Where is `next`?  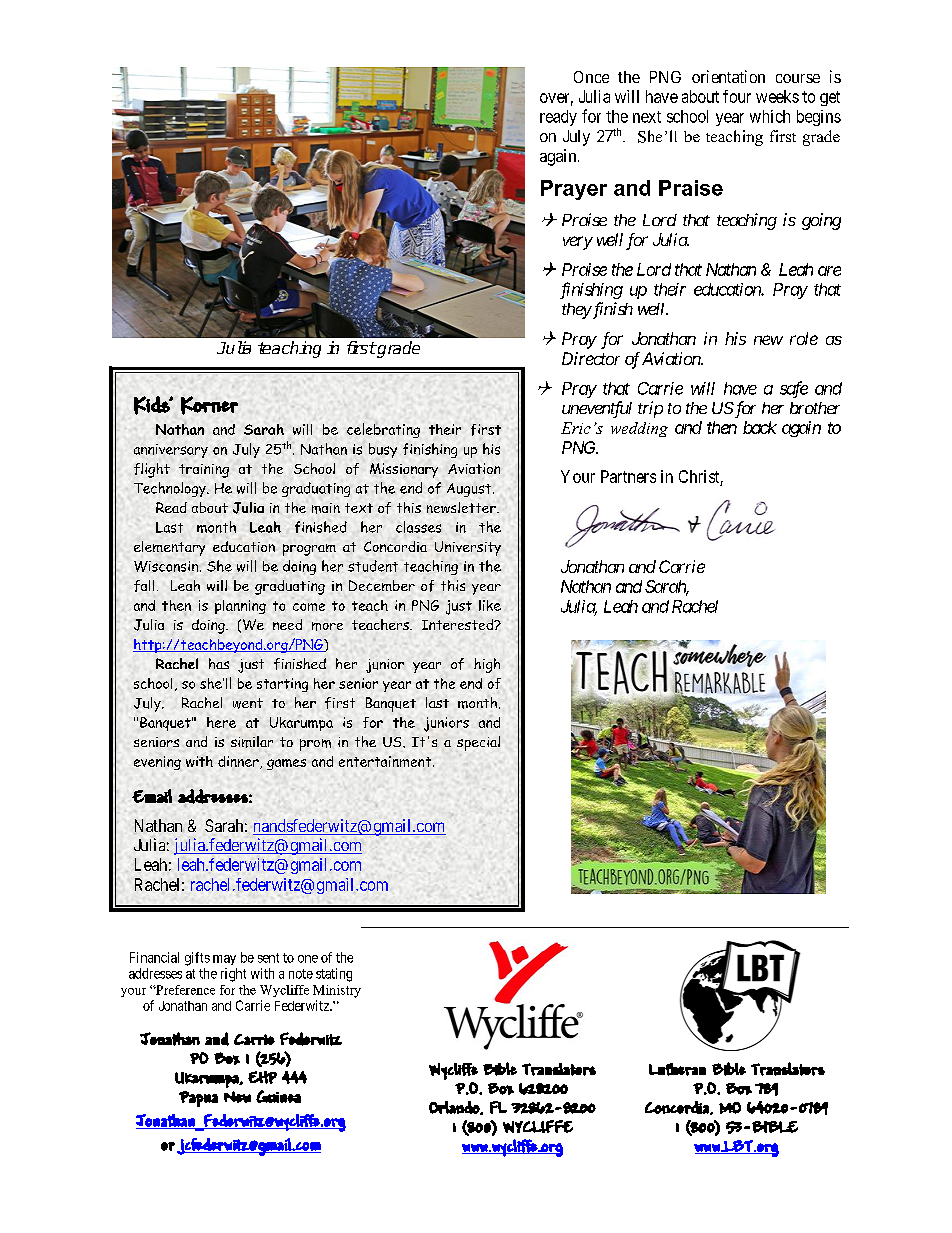 next is located at coordinates (647, 117).
